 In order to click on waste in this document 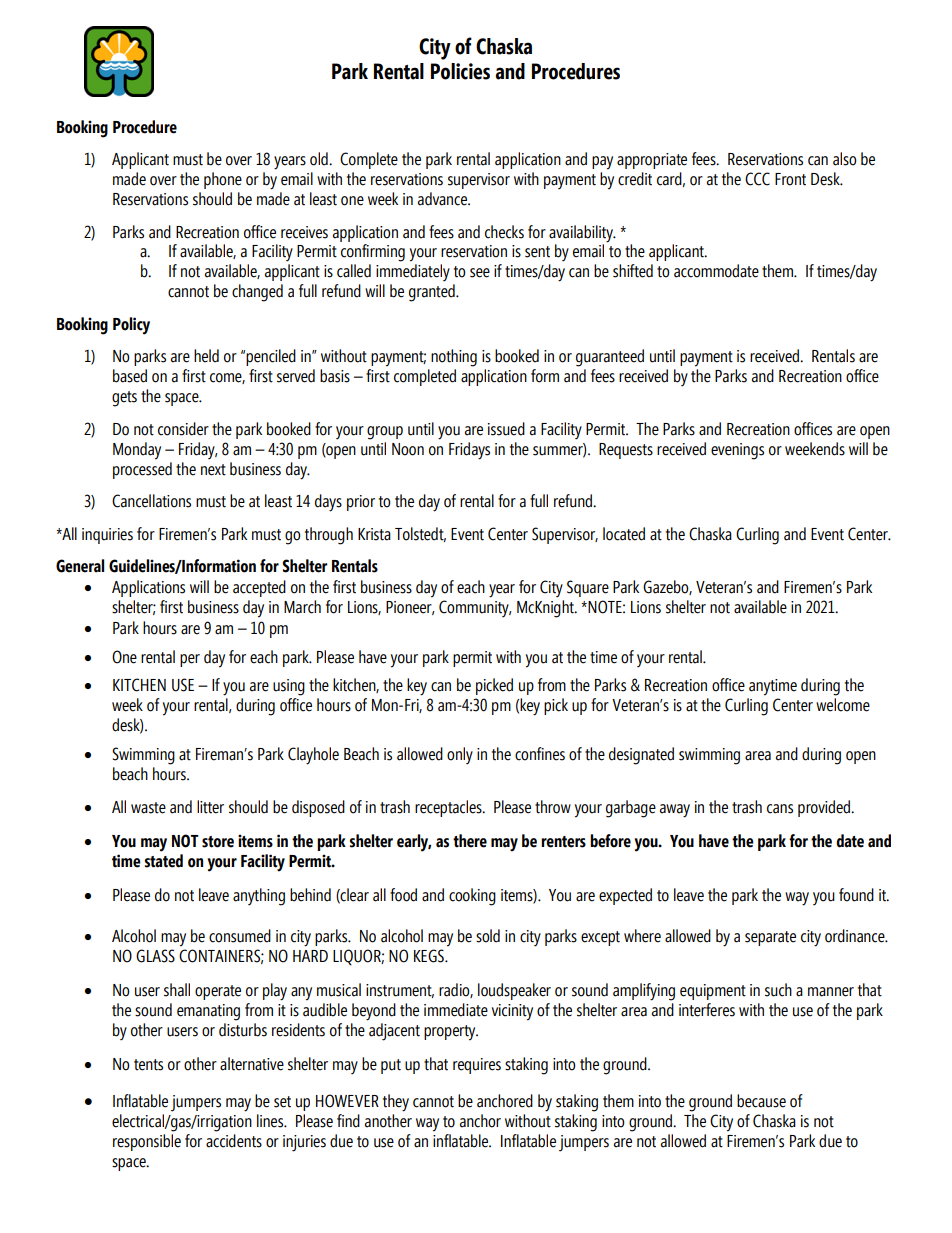, I will do `click(148, 808)`.
